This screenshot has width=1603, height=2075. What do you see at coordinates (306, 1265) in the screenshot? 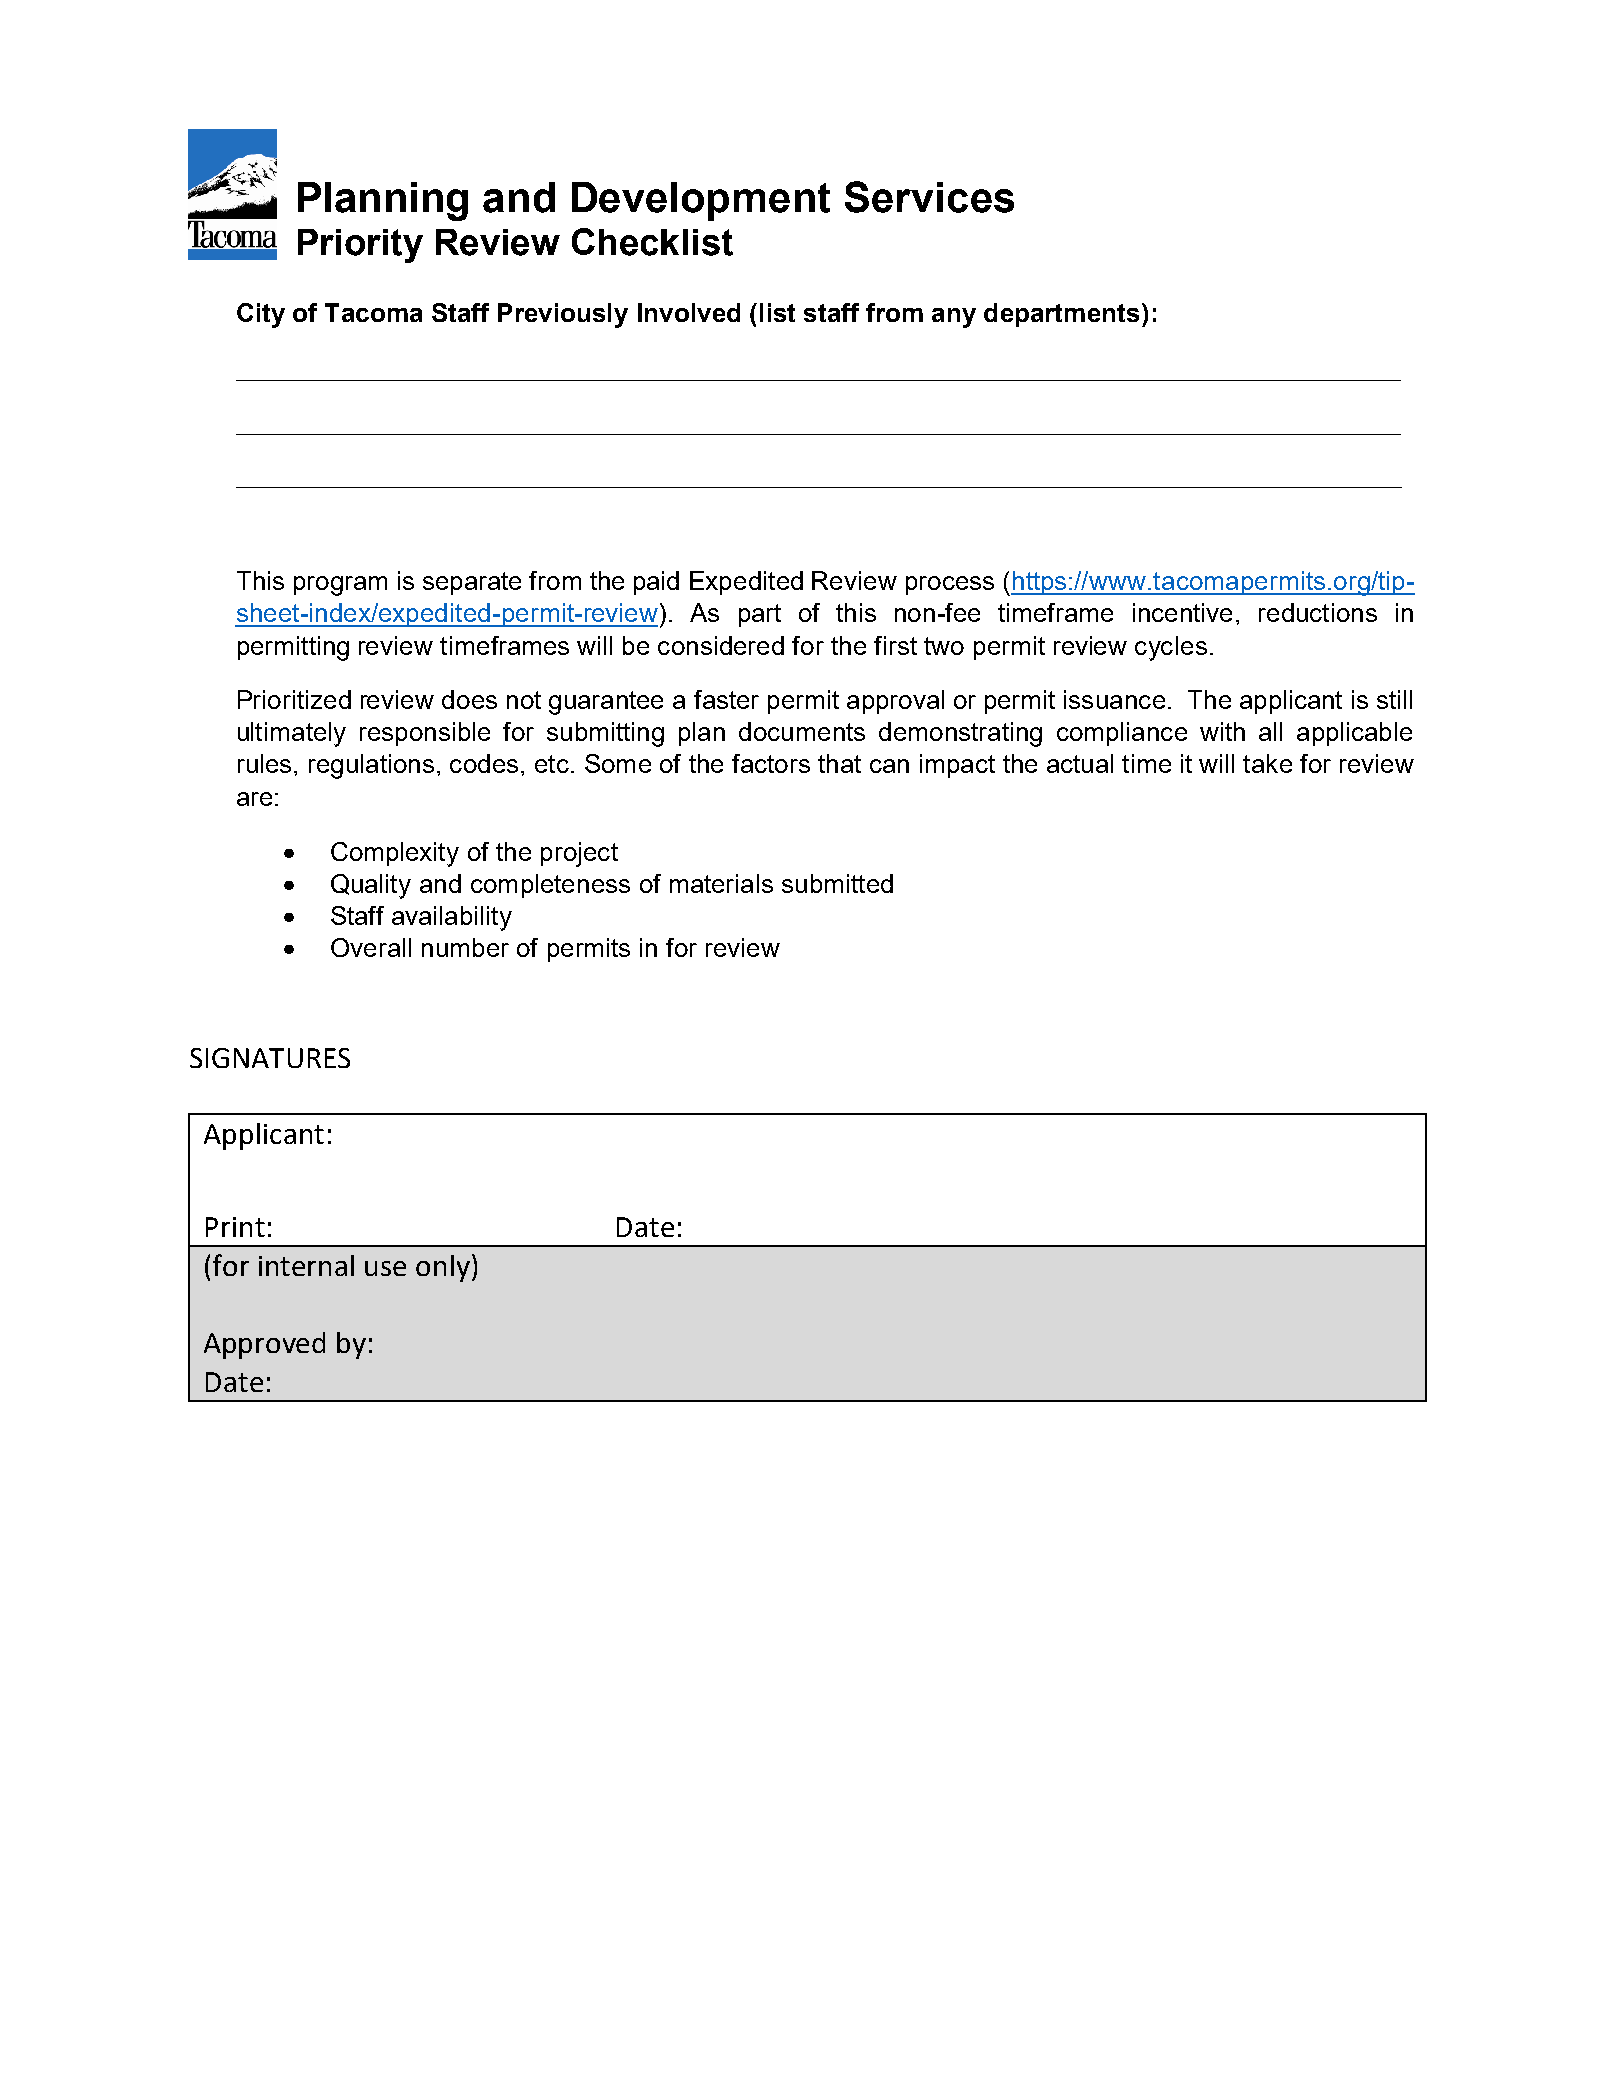
I see `internal` at bounding box center [306, 1265].
